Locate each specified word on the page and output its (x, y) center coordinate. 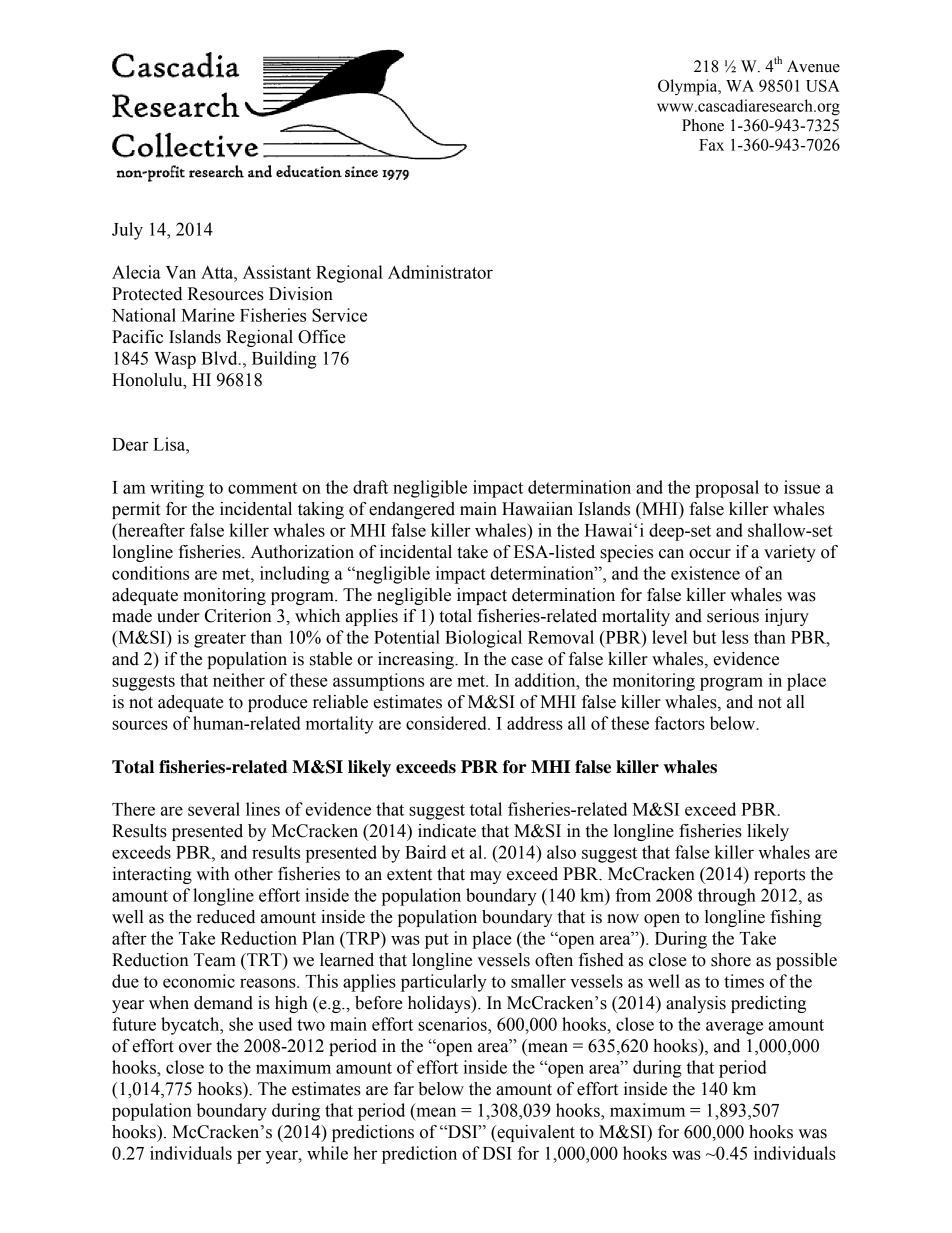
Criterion (238, 616)
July (127, 231)
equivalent (535, 1133)
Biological (483, 639)
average (734, 1028)
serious (733, 616)
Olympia (689, 87)
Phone (703, 125)
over (195, 1048)
